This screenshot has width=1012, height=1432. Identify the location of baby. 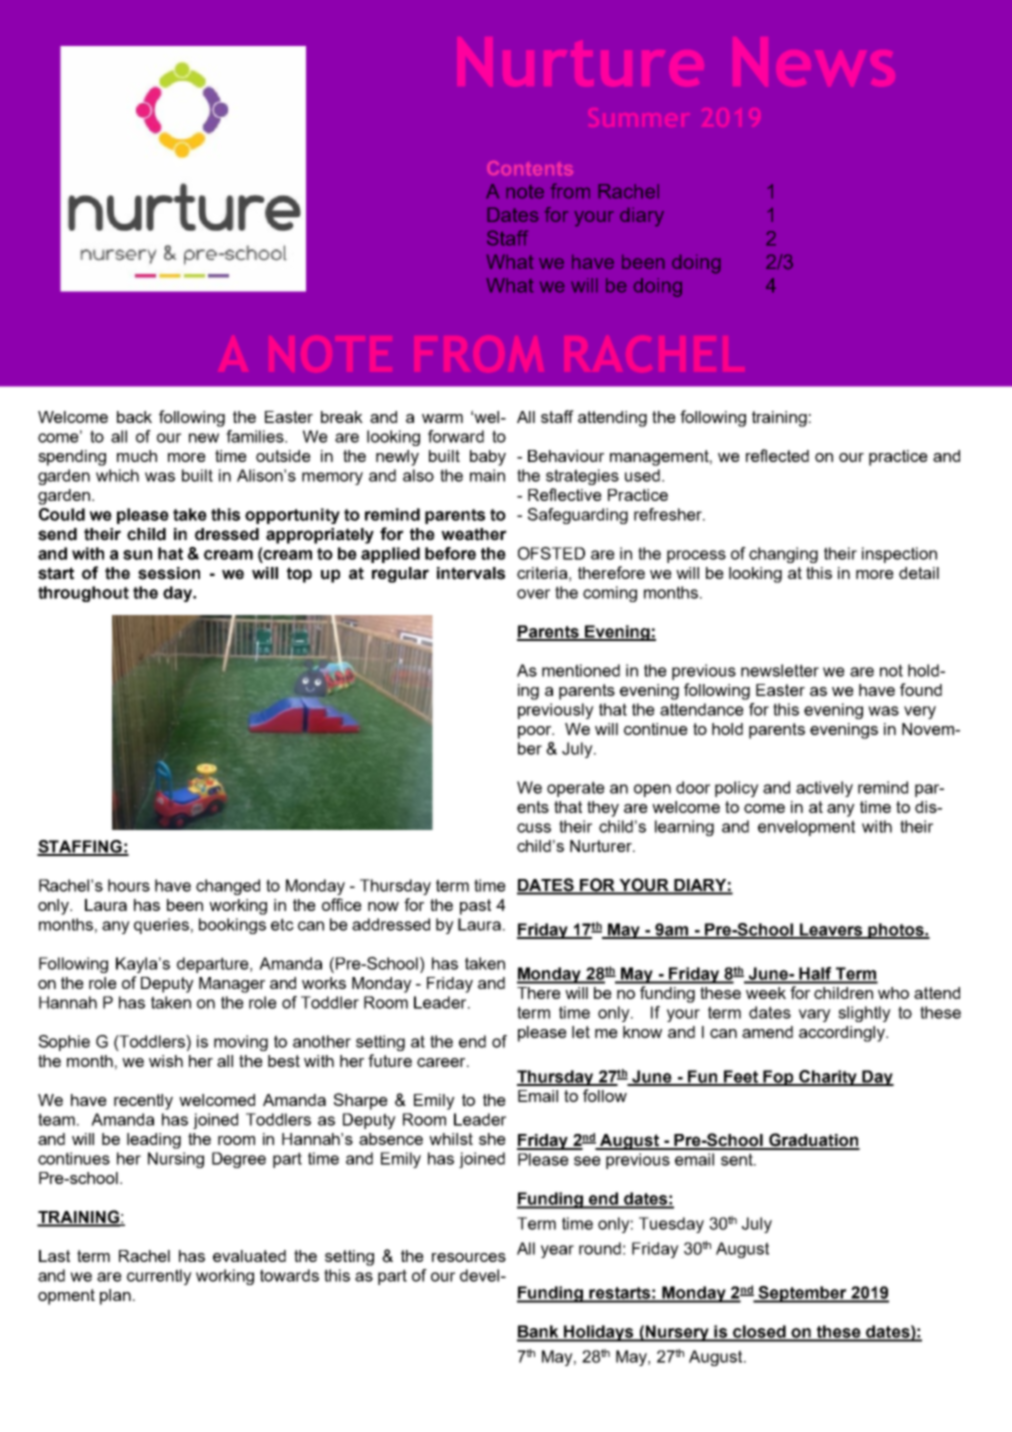
(488, 458).
